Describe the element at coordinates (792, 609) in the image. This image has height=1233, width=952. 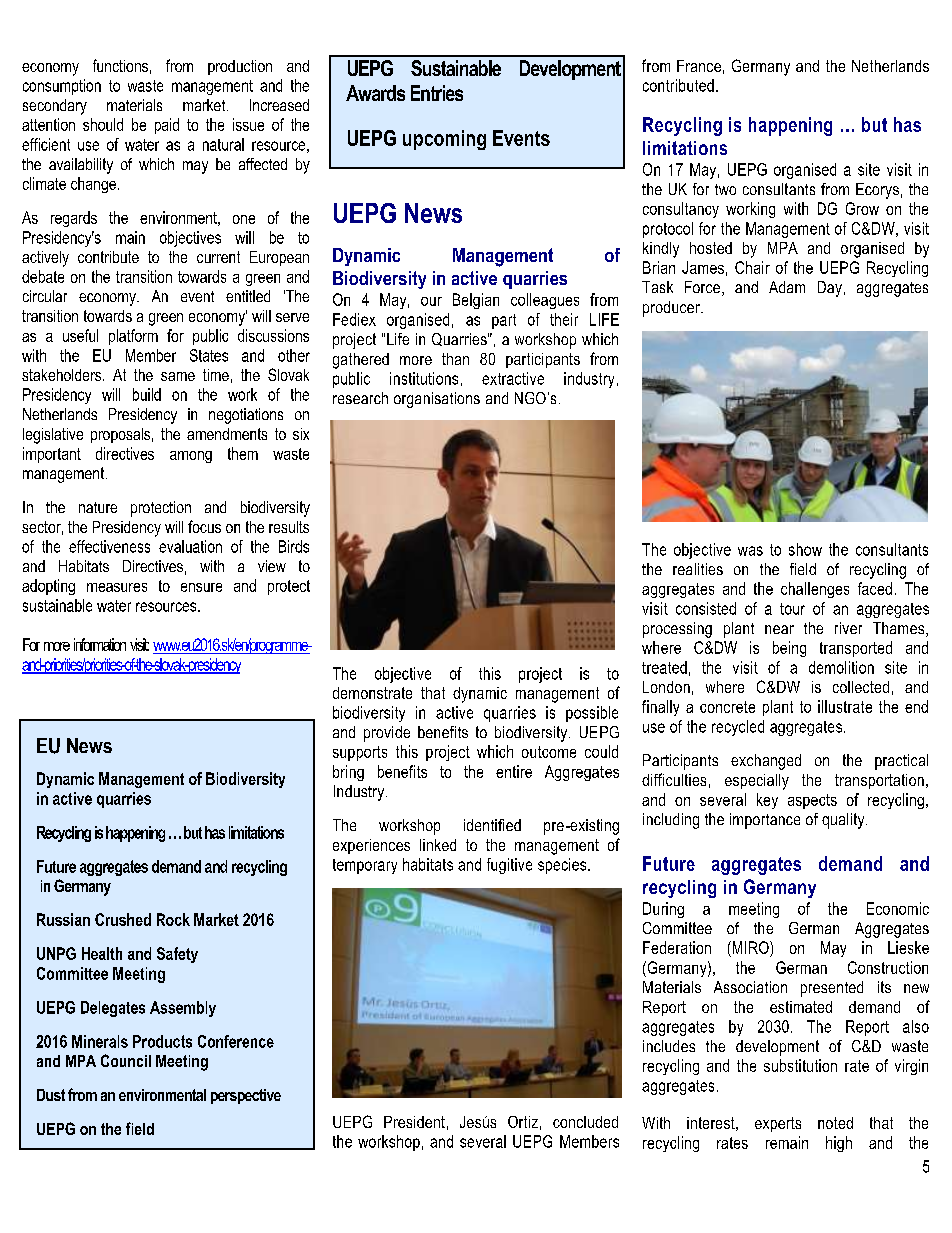
I see `tour` at that location.
